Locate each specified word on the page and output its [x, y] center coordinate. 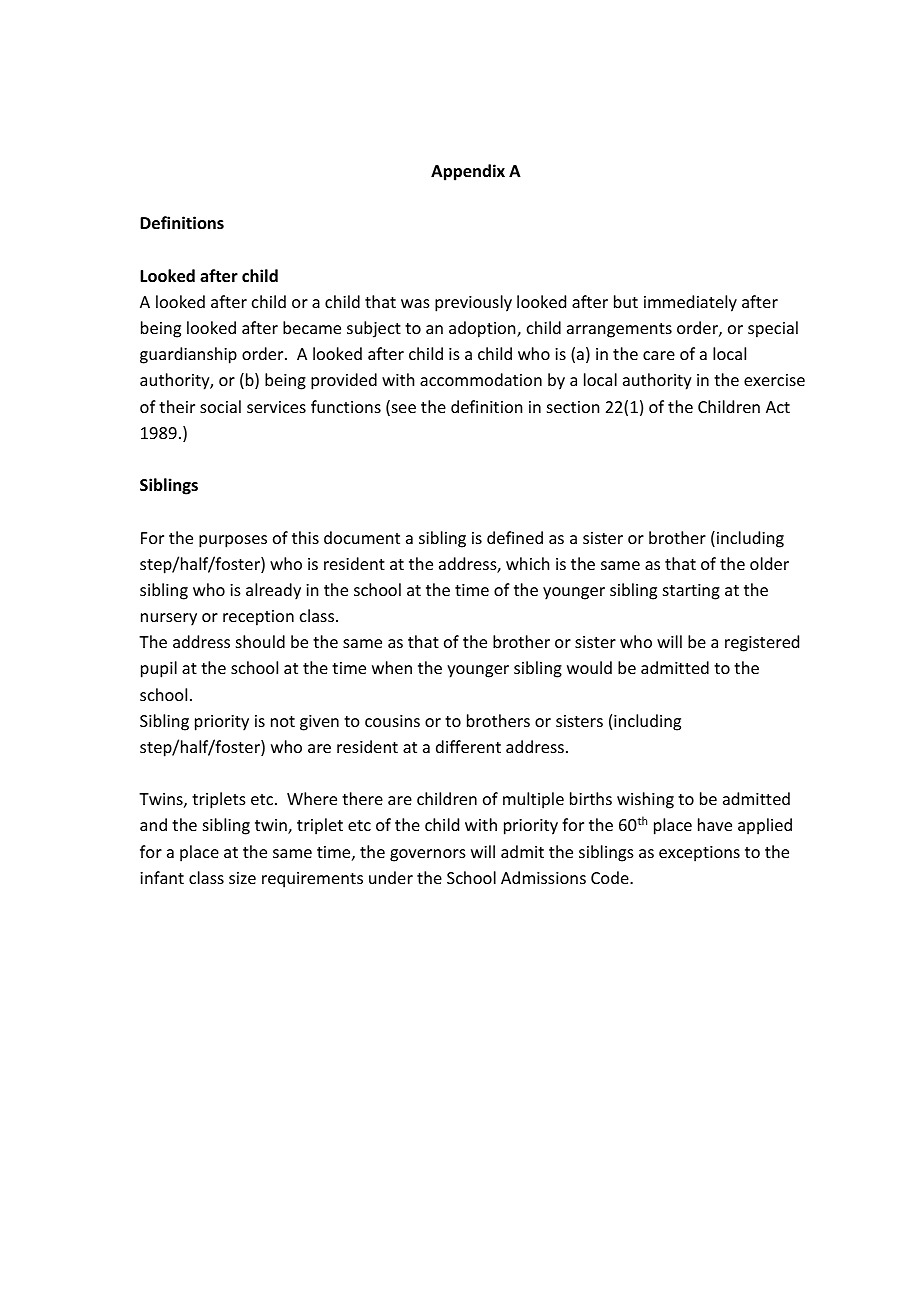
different [468, 746]
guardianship [188, 355]
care [659, 355]
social [220, 406]
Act [778, 407]
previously [473, 303]
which [527, 563]
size [242, 878]
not [283, 721]
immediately [690, 303]
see [402, 410]
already [273, 591]
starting [691, 592]
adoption [483, 329]
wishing [645, 800]
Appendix [468, 172]
